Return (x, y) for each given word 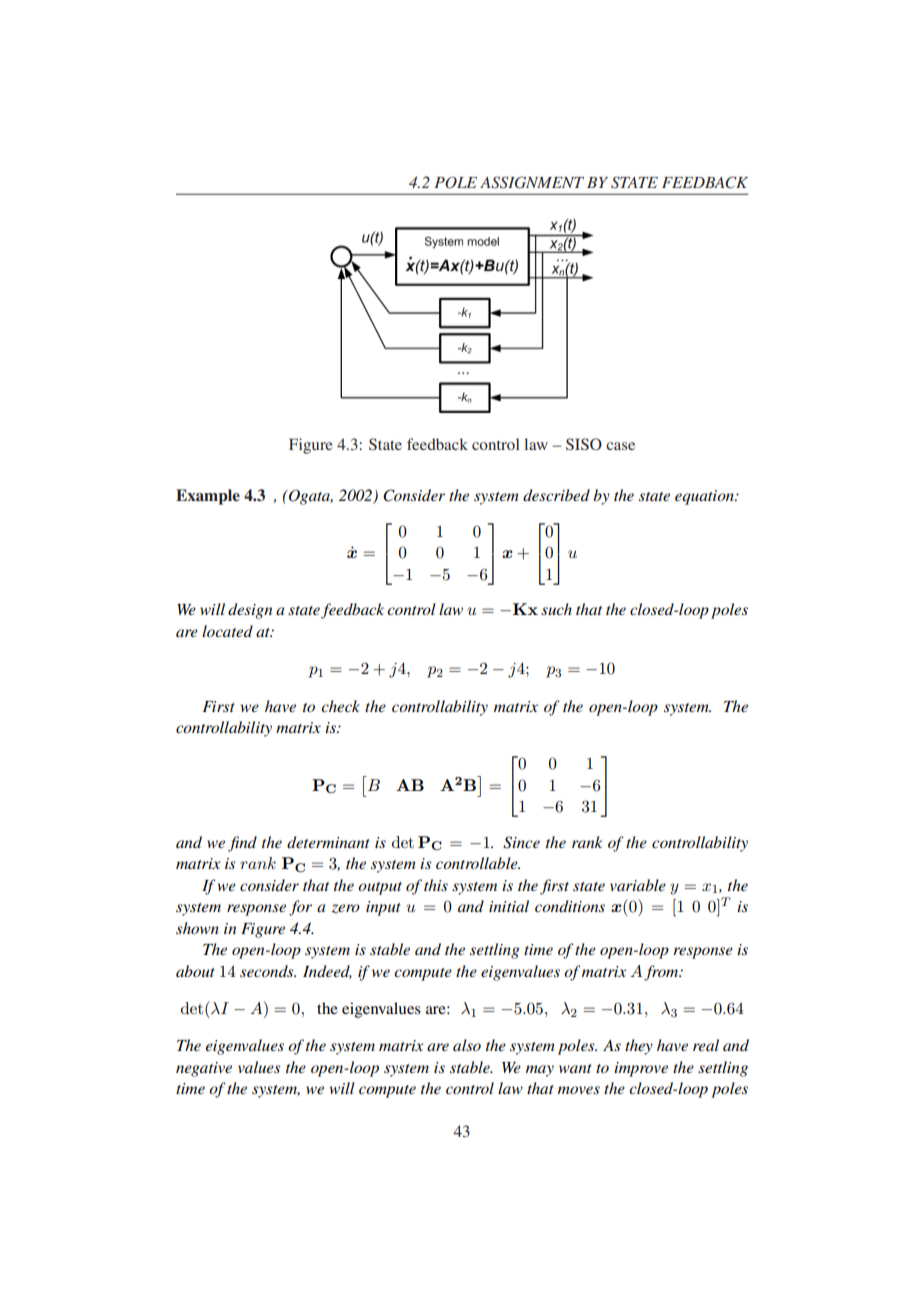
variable (638, 885)
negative (204, 1069)
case (620, 446)
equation (705, 497)
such (556, 609)
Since (521, 842)
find (242, 844)
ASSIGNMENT (532, 182)
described (556, 495)
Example (208, 497)
